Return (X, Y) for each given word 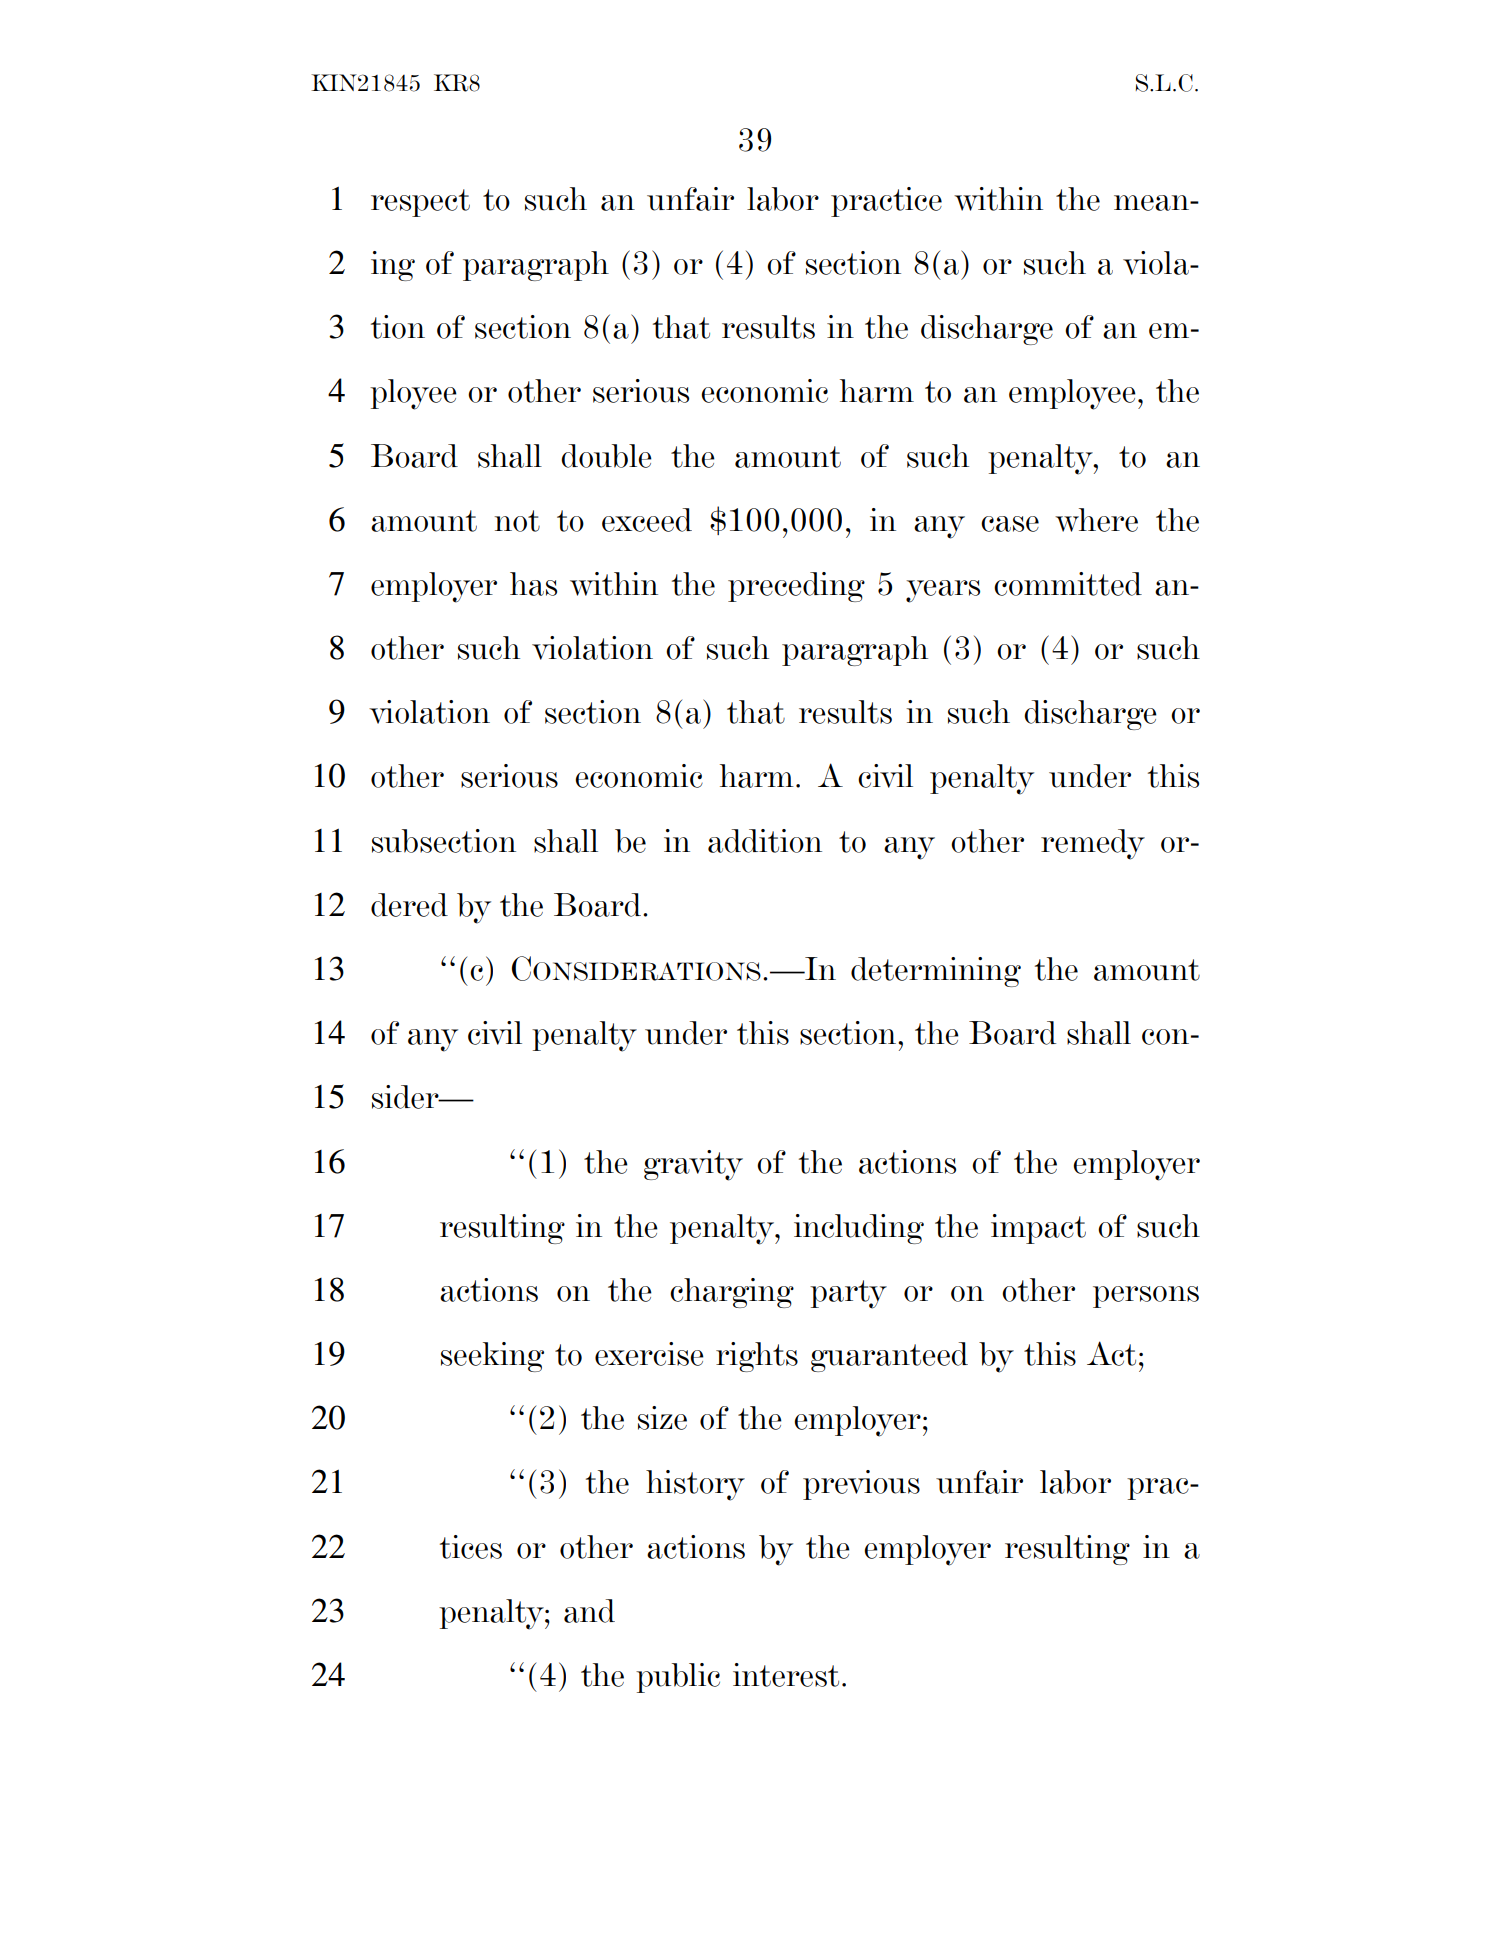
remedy (1093, 844)
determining (936, 972)
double (606, 456)
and (589, 1611)
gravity (693, 1165)
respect (420, 203)
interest (786, 1675)
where (1096, 520)
